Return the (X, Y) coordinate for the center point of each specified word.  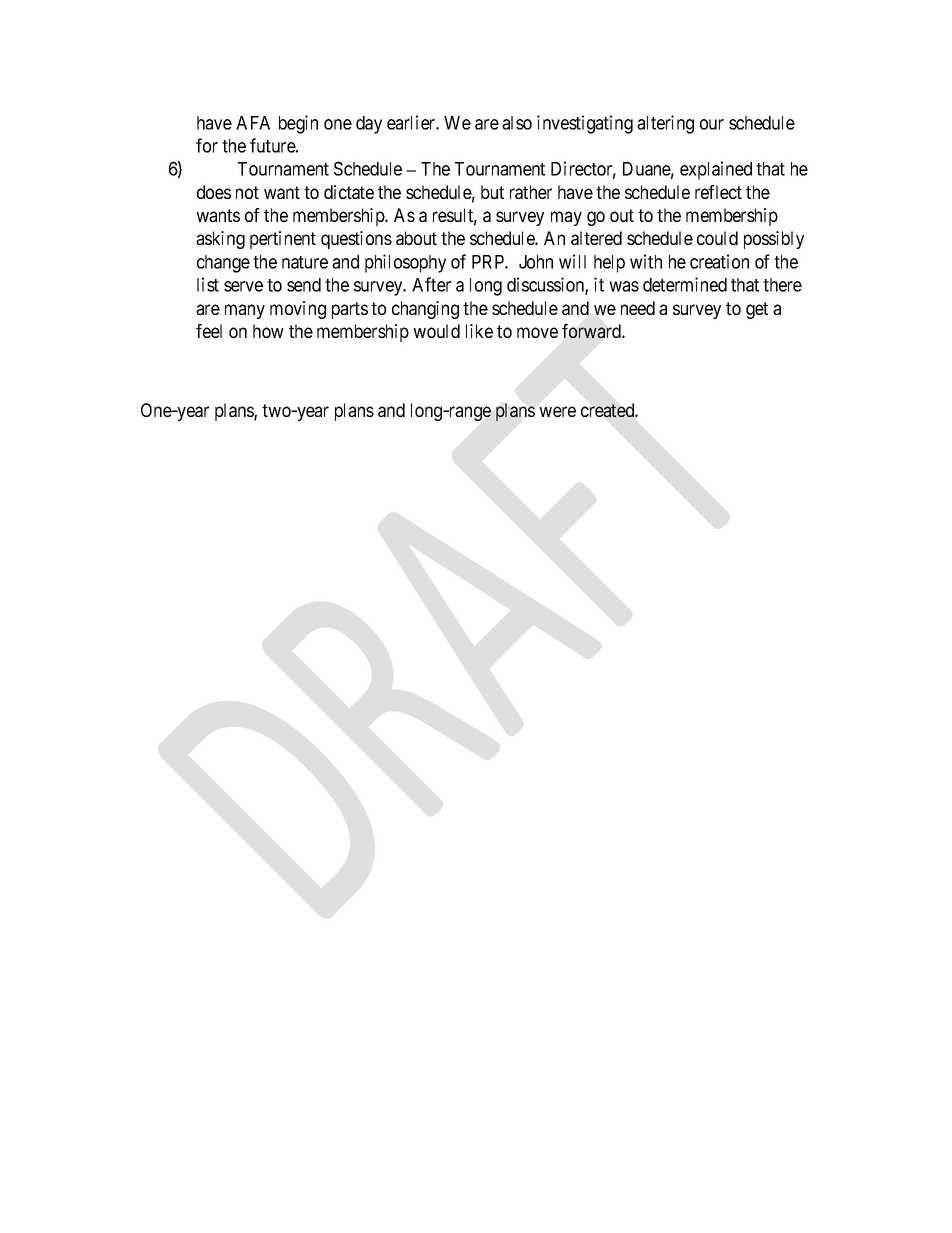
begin (298, 124)
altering (665, 124)
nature (305, 262)
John (536, 262)
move (537, 332)
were (557, 411)
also (517, 123)
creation (719, 261)
